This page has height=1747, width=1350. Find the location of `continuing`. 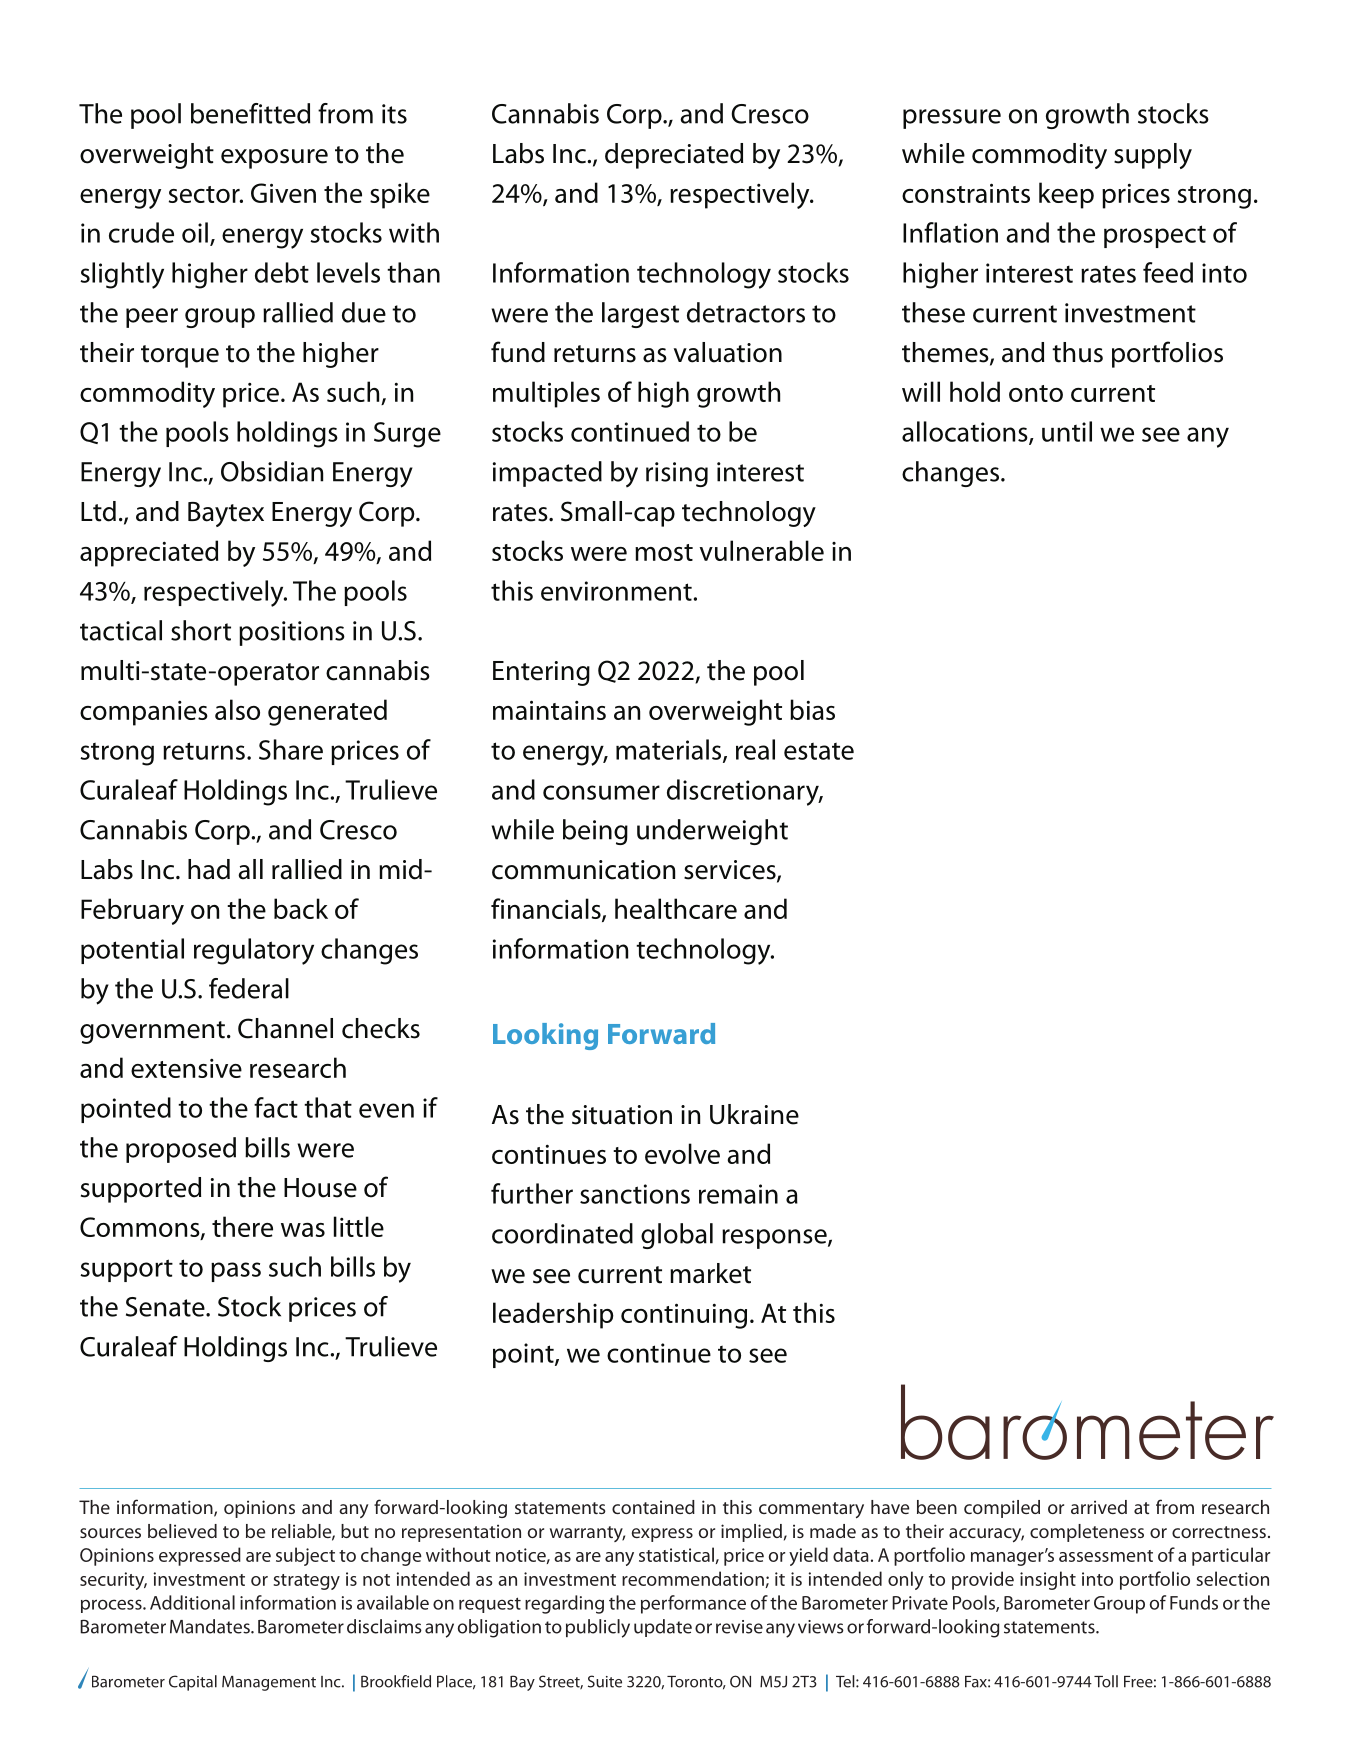

continuing is located at coordinates (684, 1316).
